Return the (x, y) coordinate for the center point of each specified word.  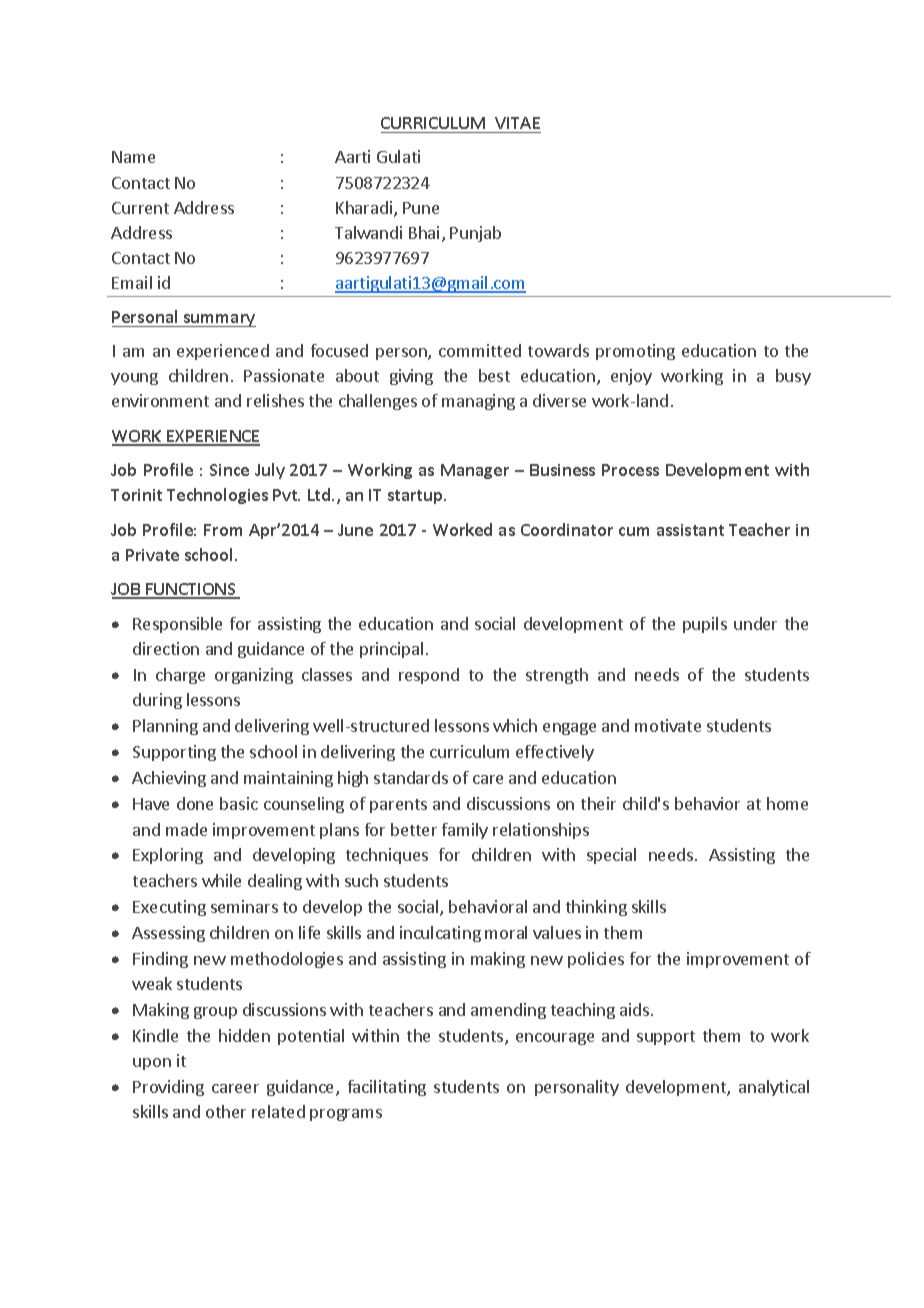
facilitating (387, 1088)
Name (133, 157)
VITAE (517, 123)
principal (391, 650)
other (226, 1111)
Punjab (475, 234)
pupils (705, 625)
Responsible (177, 625)
